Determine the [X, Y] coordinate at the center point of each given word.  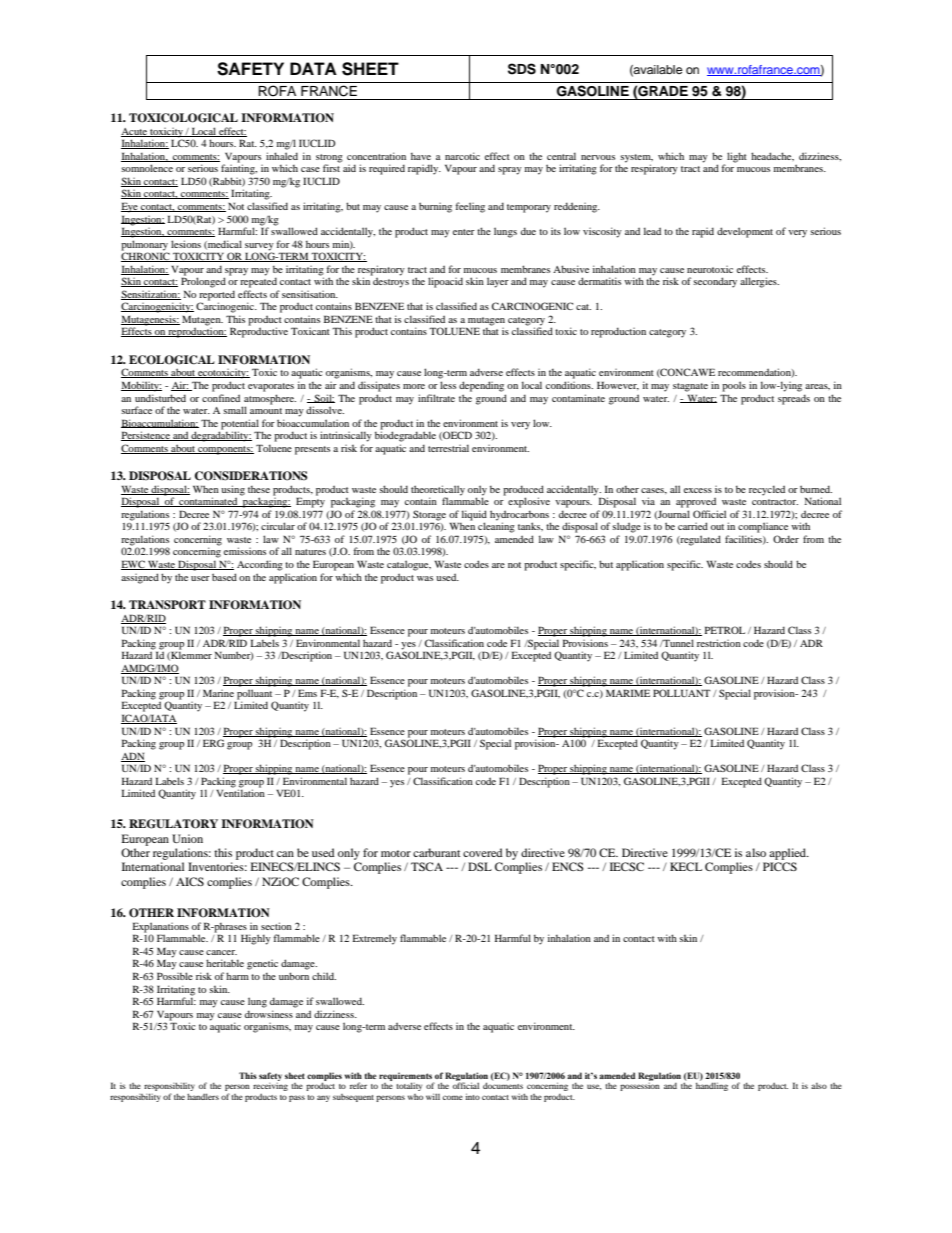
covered [483, 852]
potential [240, 424]
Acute [135, 132]
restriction [719, 643]
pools [734, 386]
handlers [203, 1096]
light [737, 157]
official [466, 1085]
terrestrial [448, 448]
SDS [522, 69]
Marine [218, 693]
